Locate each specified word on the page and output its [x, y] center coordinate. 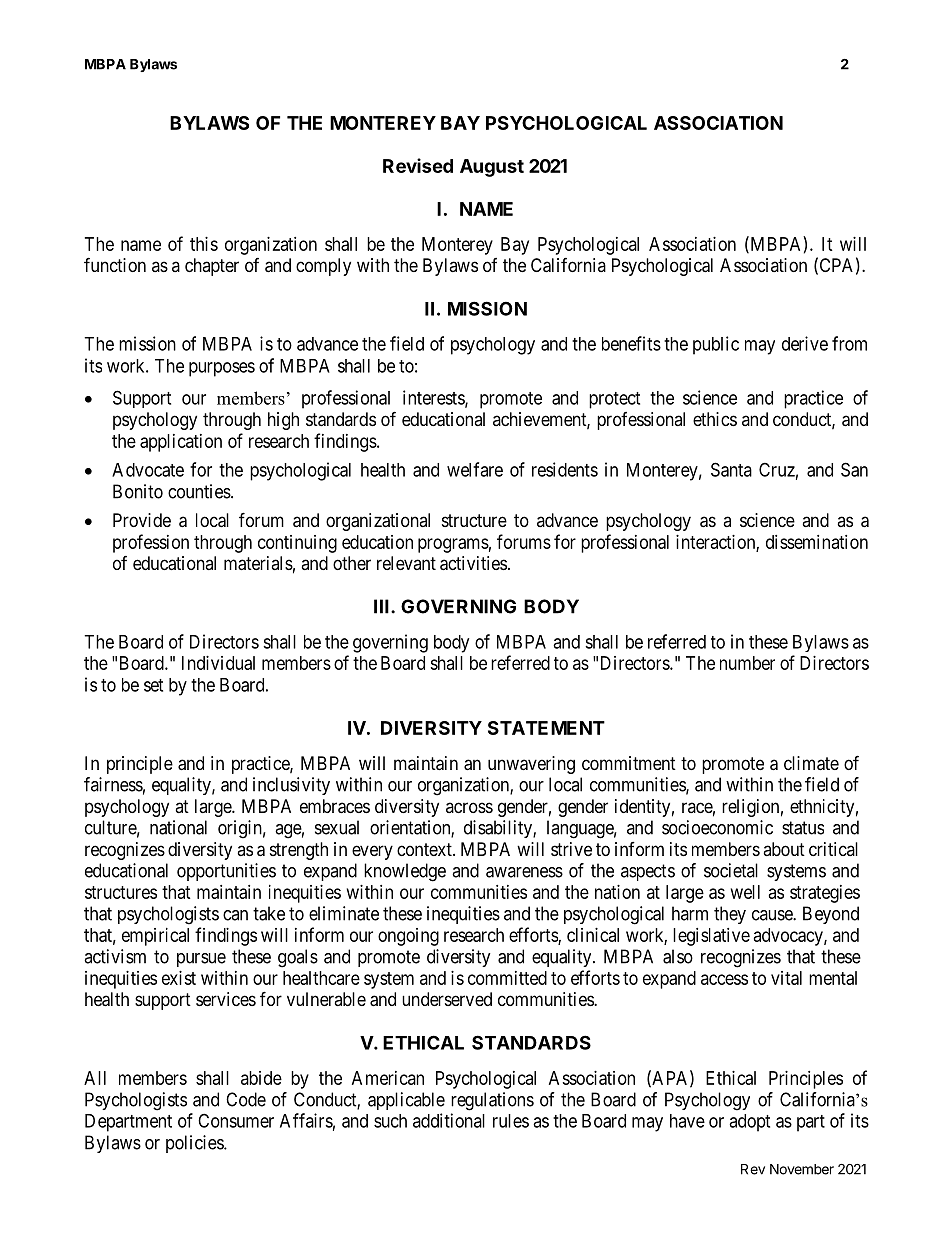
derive [805, 343]
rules [511, 1121]
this [204, 244]
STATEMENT [546, 728]
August [492, 168]
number [747, 663]
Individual [218, 663]
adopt [749, 1123]
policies [195, 1144]
